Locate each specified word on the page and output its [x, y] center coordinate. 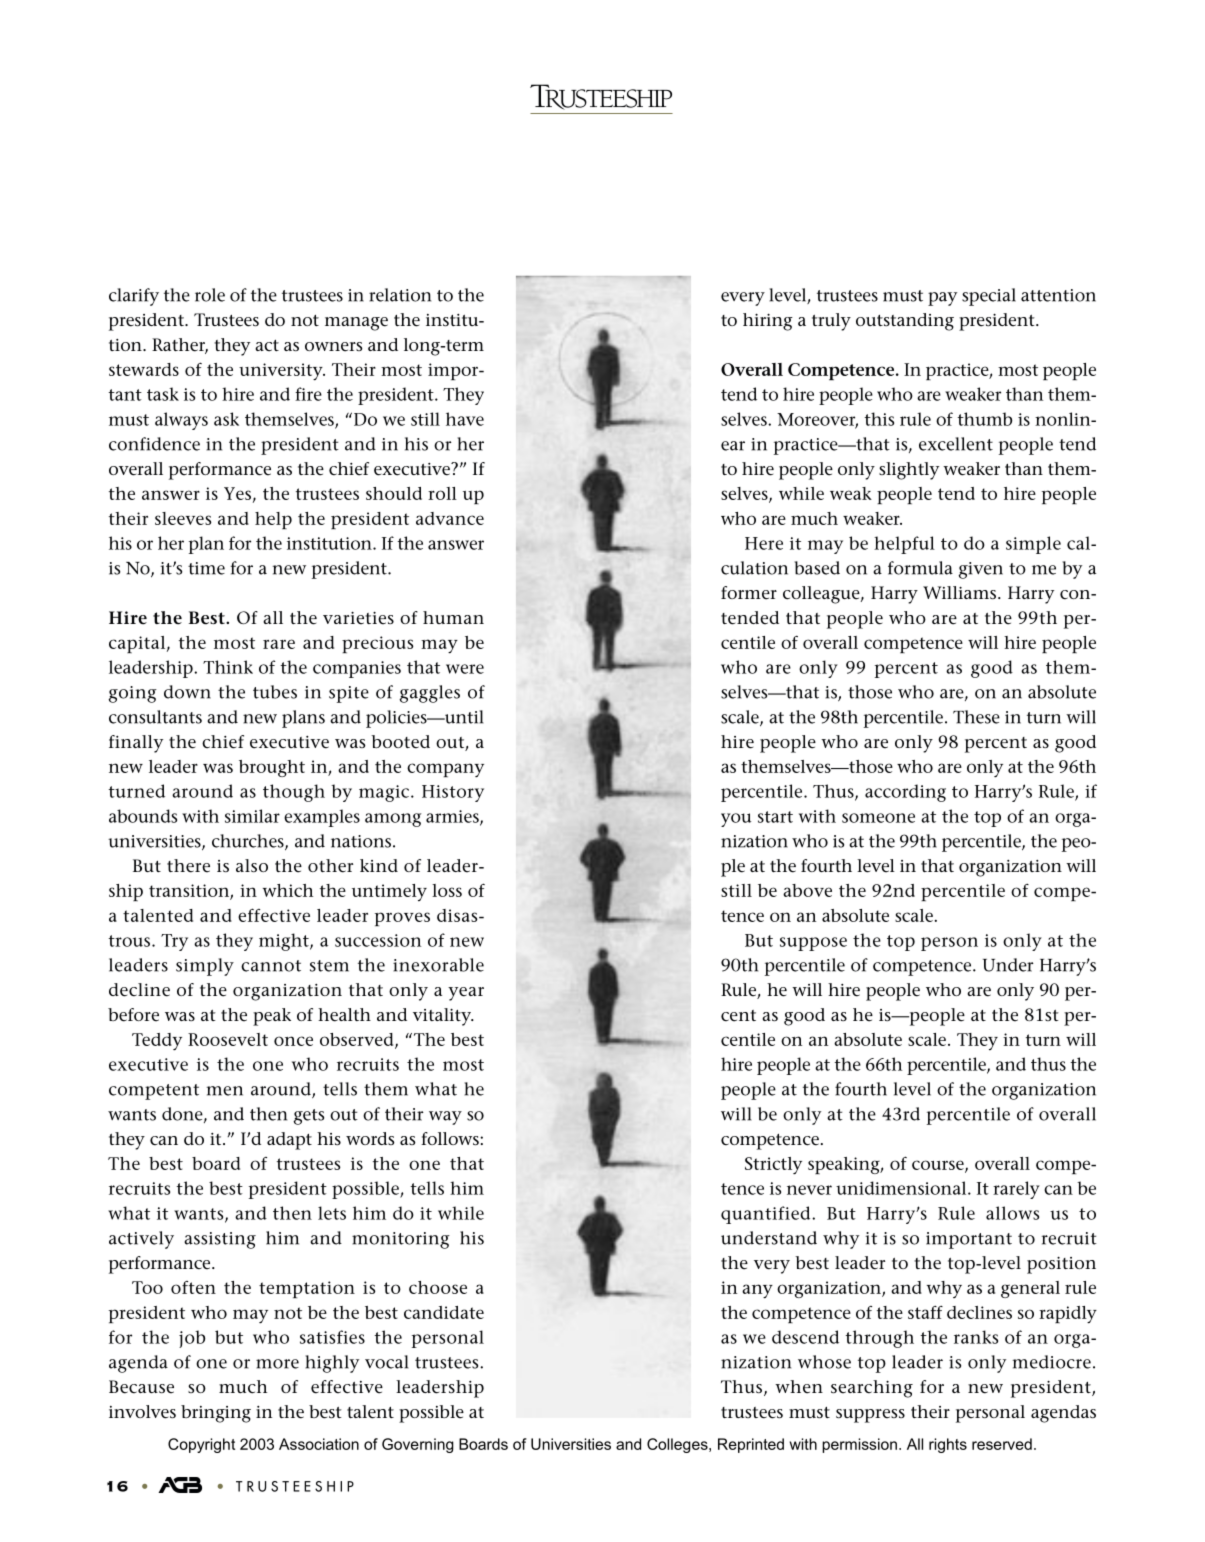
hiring [768, 322]
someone [878, 818]
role [210, 295]
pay [942, 299]
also [252, 865]
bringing [216, 1414]
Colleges [678, 1445]
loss [447, 890]
